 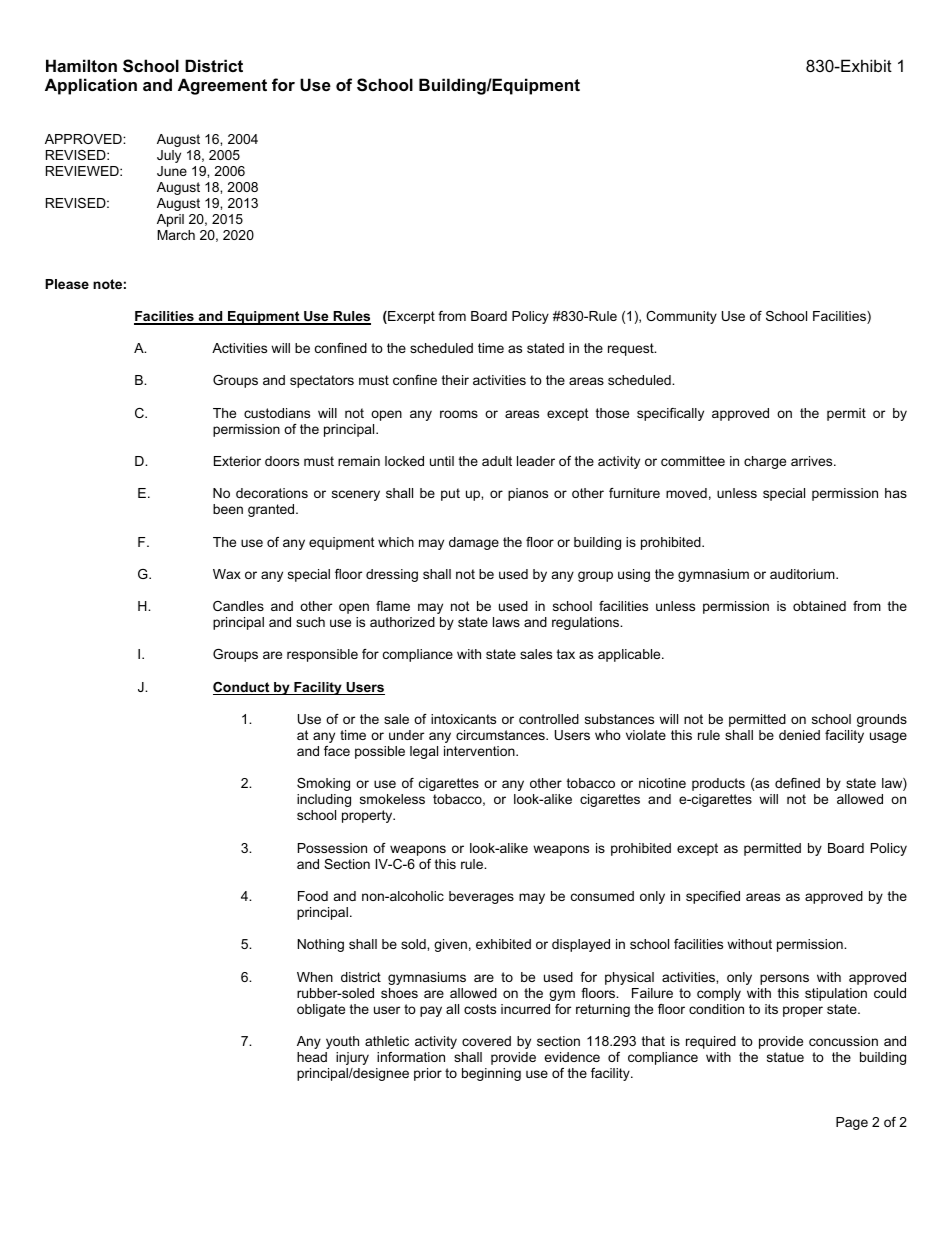 What do you see at coordinates (222, 86) in the document?
I see `Agreement` at bounding box center [222, 86].
